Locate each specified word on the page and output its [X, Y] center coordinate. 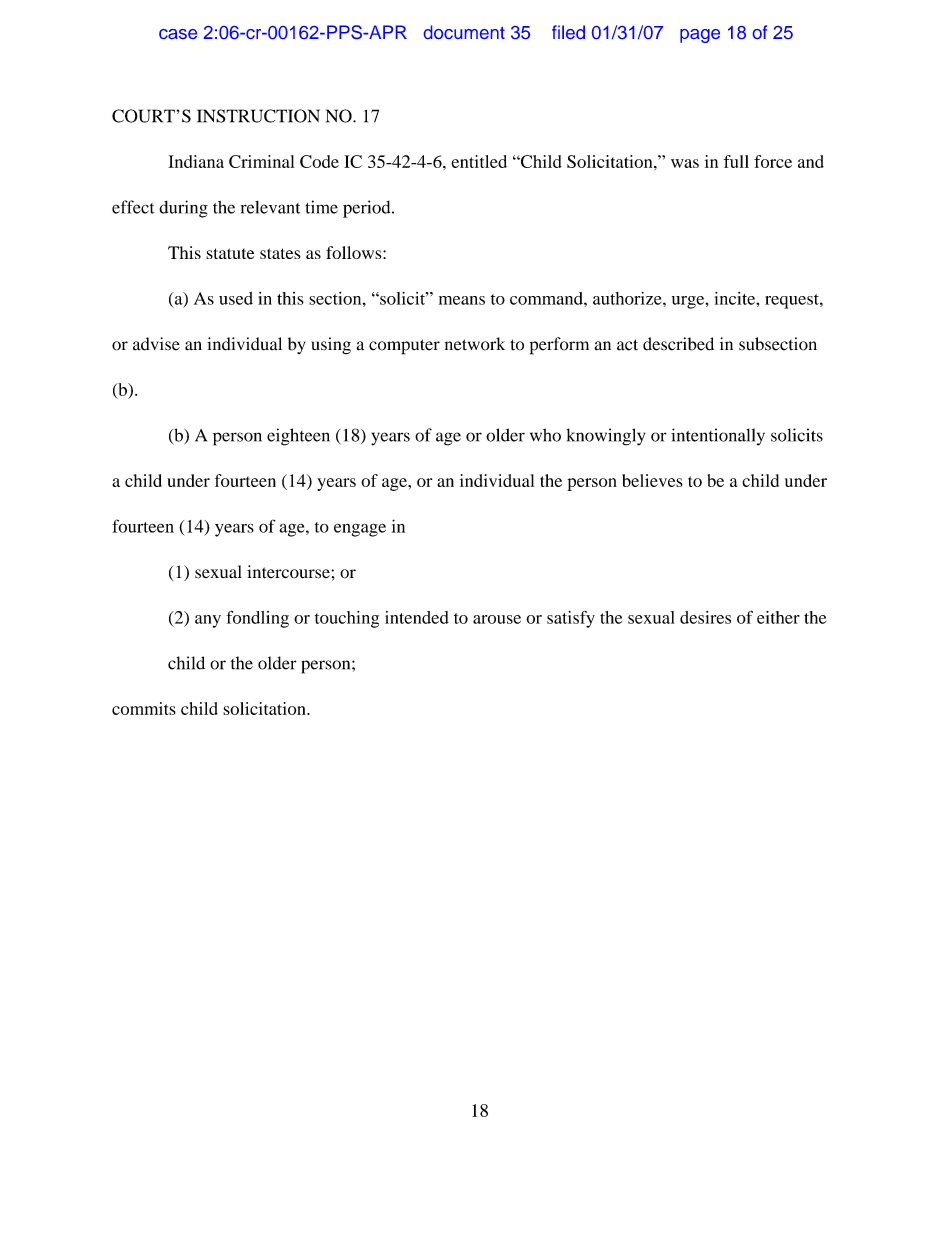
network [475, 344]
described [678, 344]
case [178, 34]
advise [156, 344]
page [700, 36]
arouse [497, 619]
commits [144, 708]
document [464, 32]
